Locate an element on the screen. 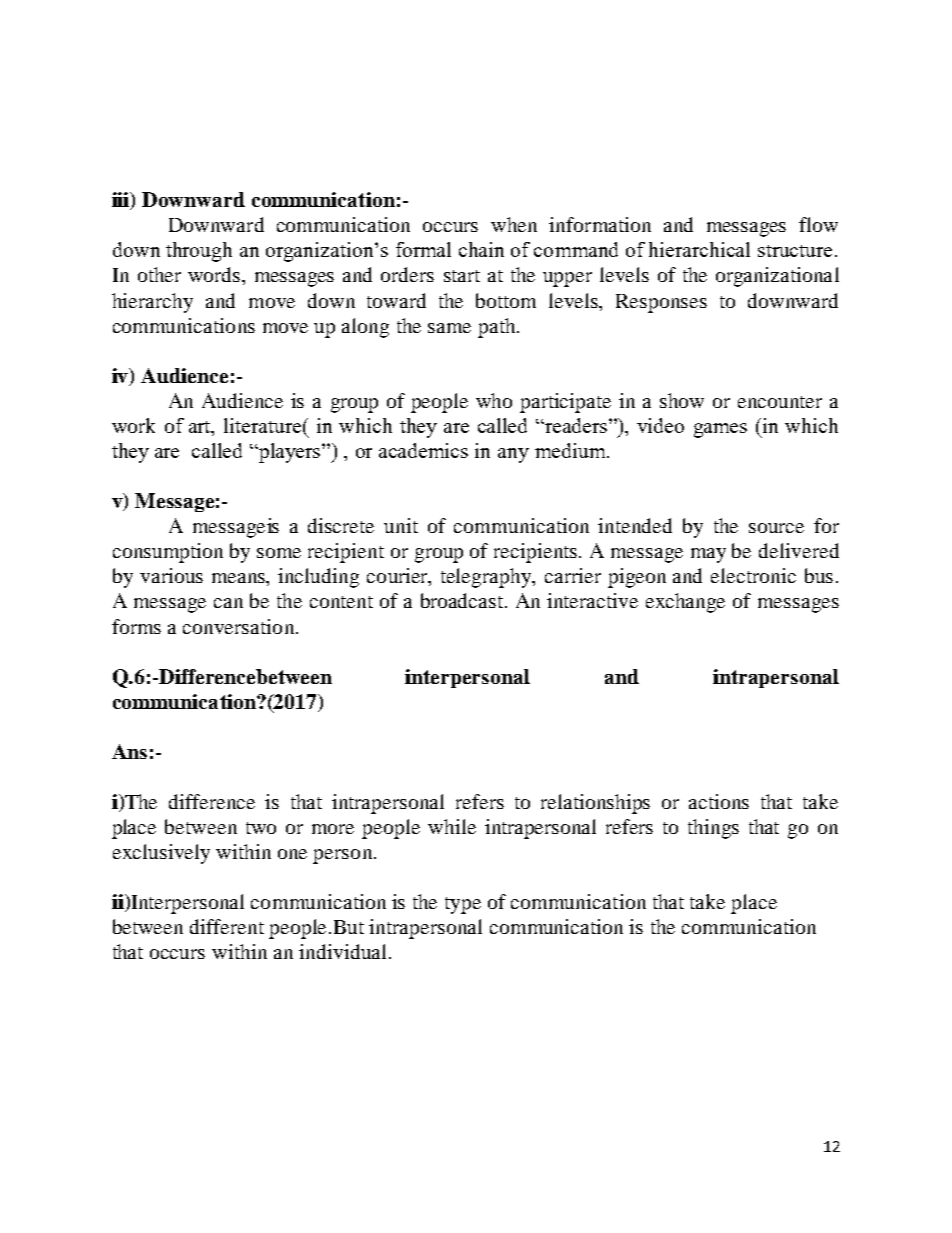 Image resolution: width=952 pixels, height=1233 pixels. any is located at coordinates (513, 455).
